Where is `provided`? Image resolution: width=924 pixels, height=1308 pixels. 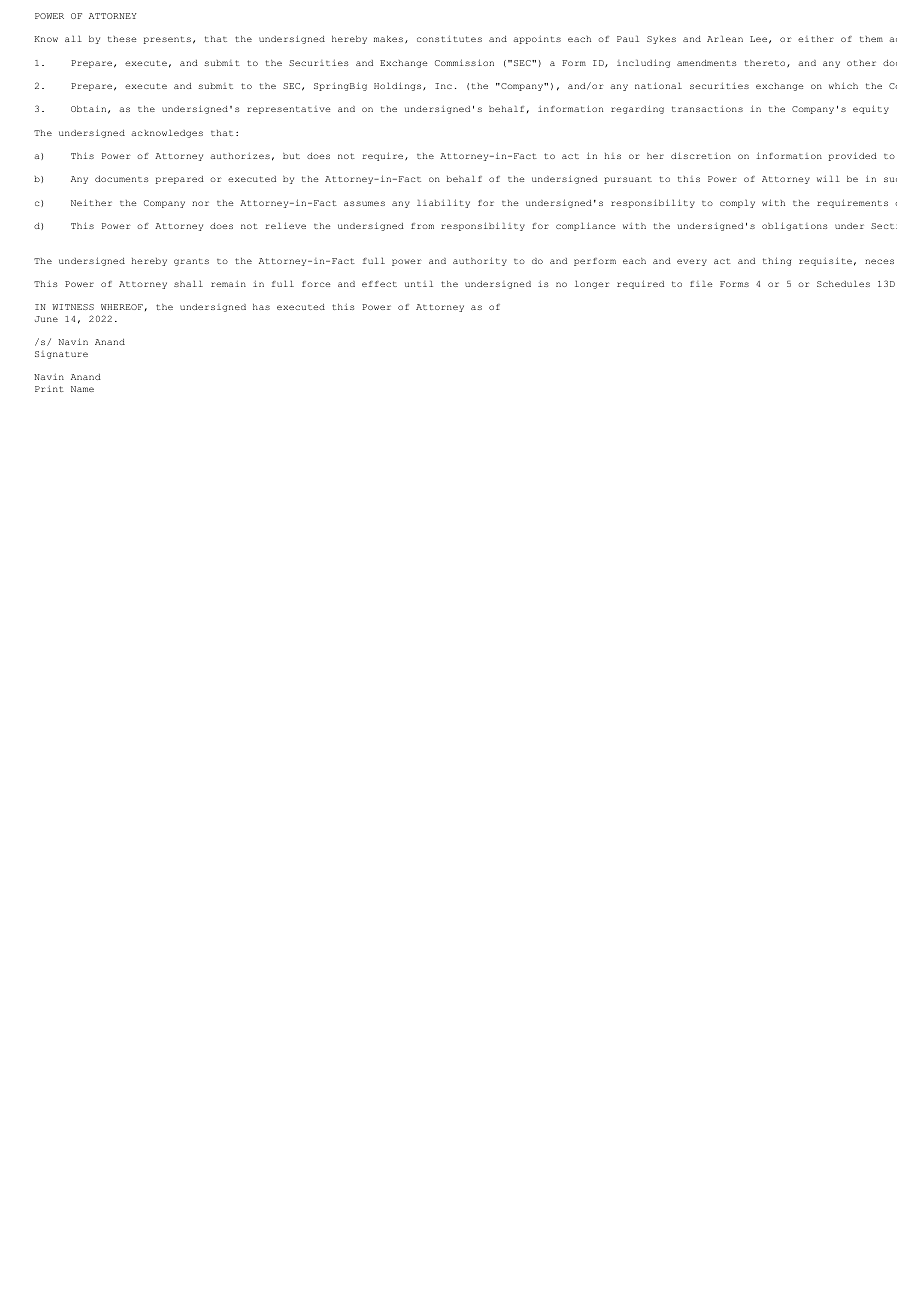
provided is located at coordinates (852, 156).
